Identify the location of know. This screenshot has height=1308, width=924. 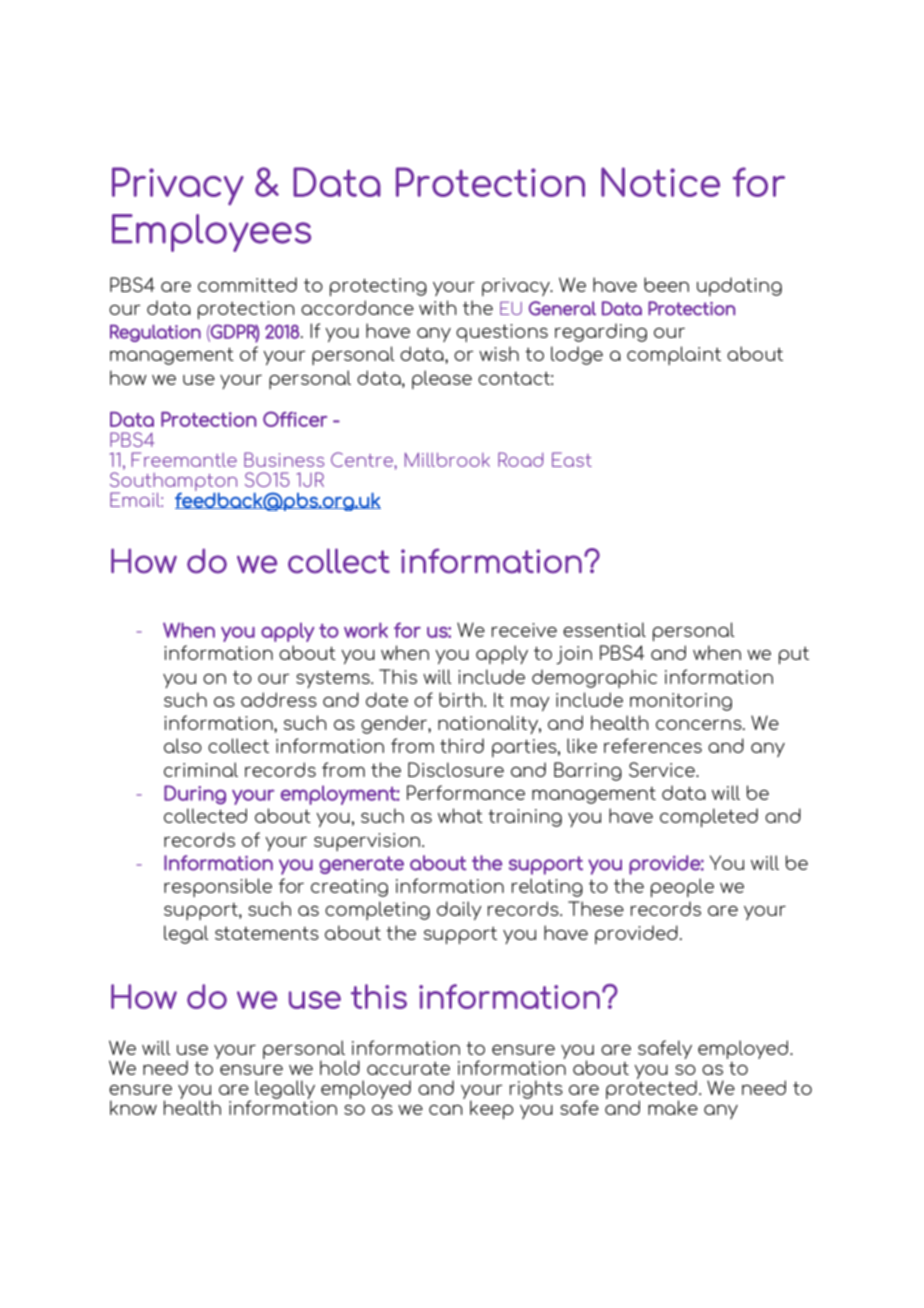
(133, 1107).
